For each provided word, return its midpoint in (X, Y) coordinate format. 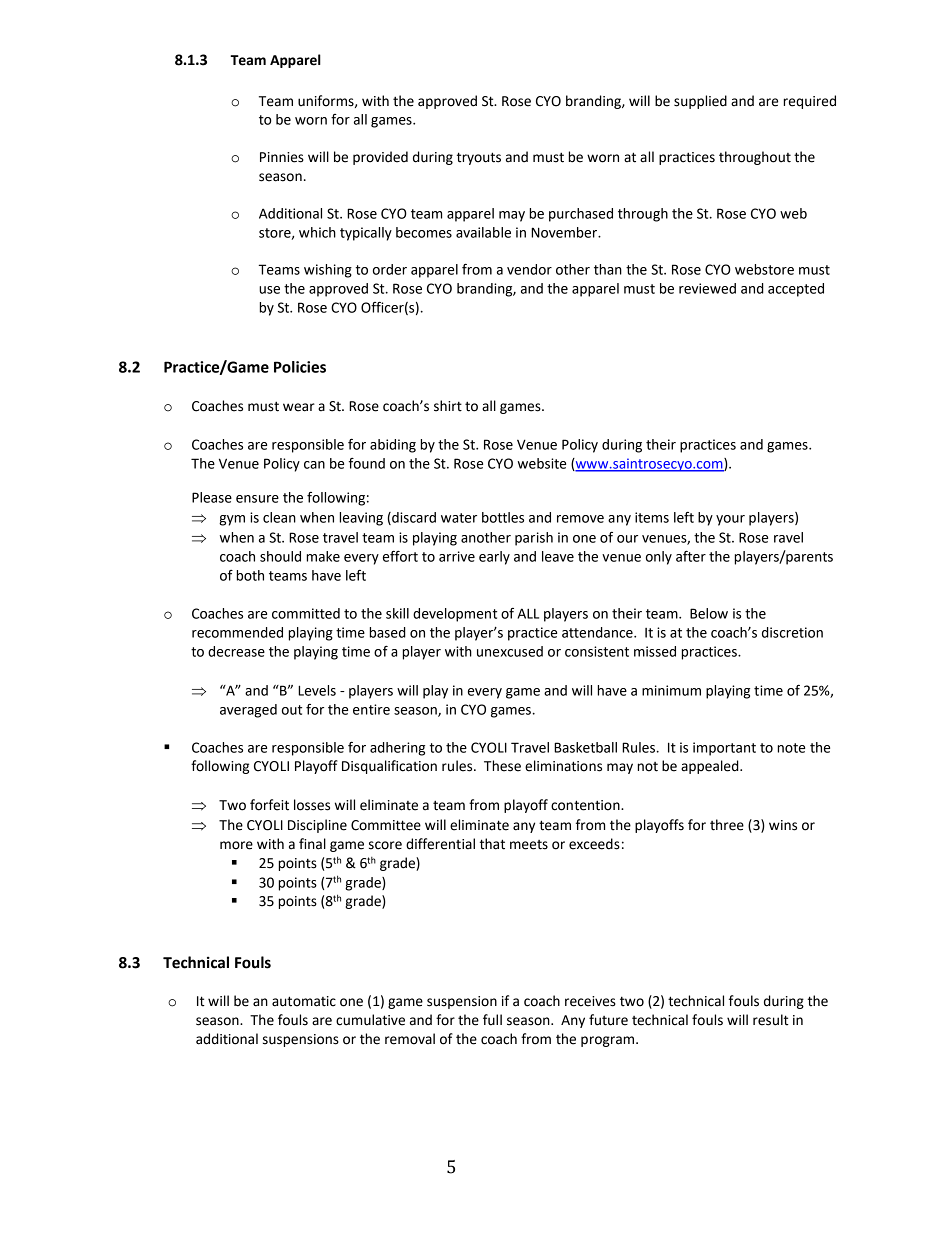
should (280, 556)
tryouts (479, 158)
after (691, 556)
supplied (700, 102)
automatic (304, 1001)
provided (380, 158)
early (494, 558)
